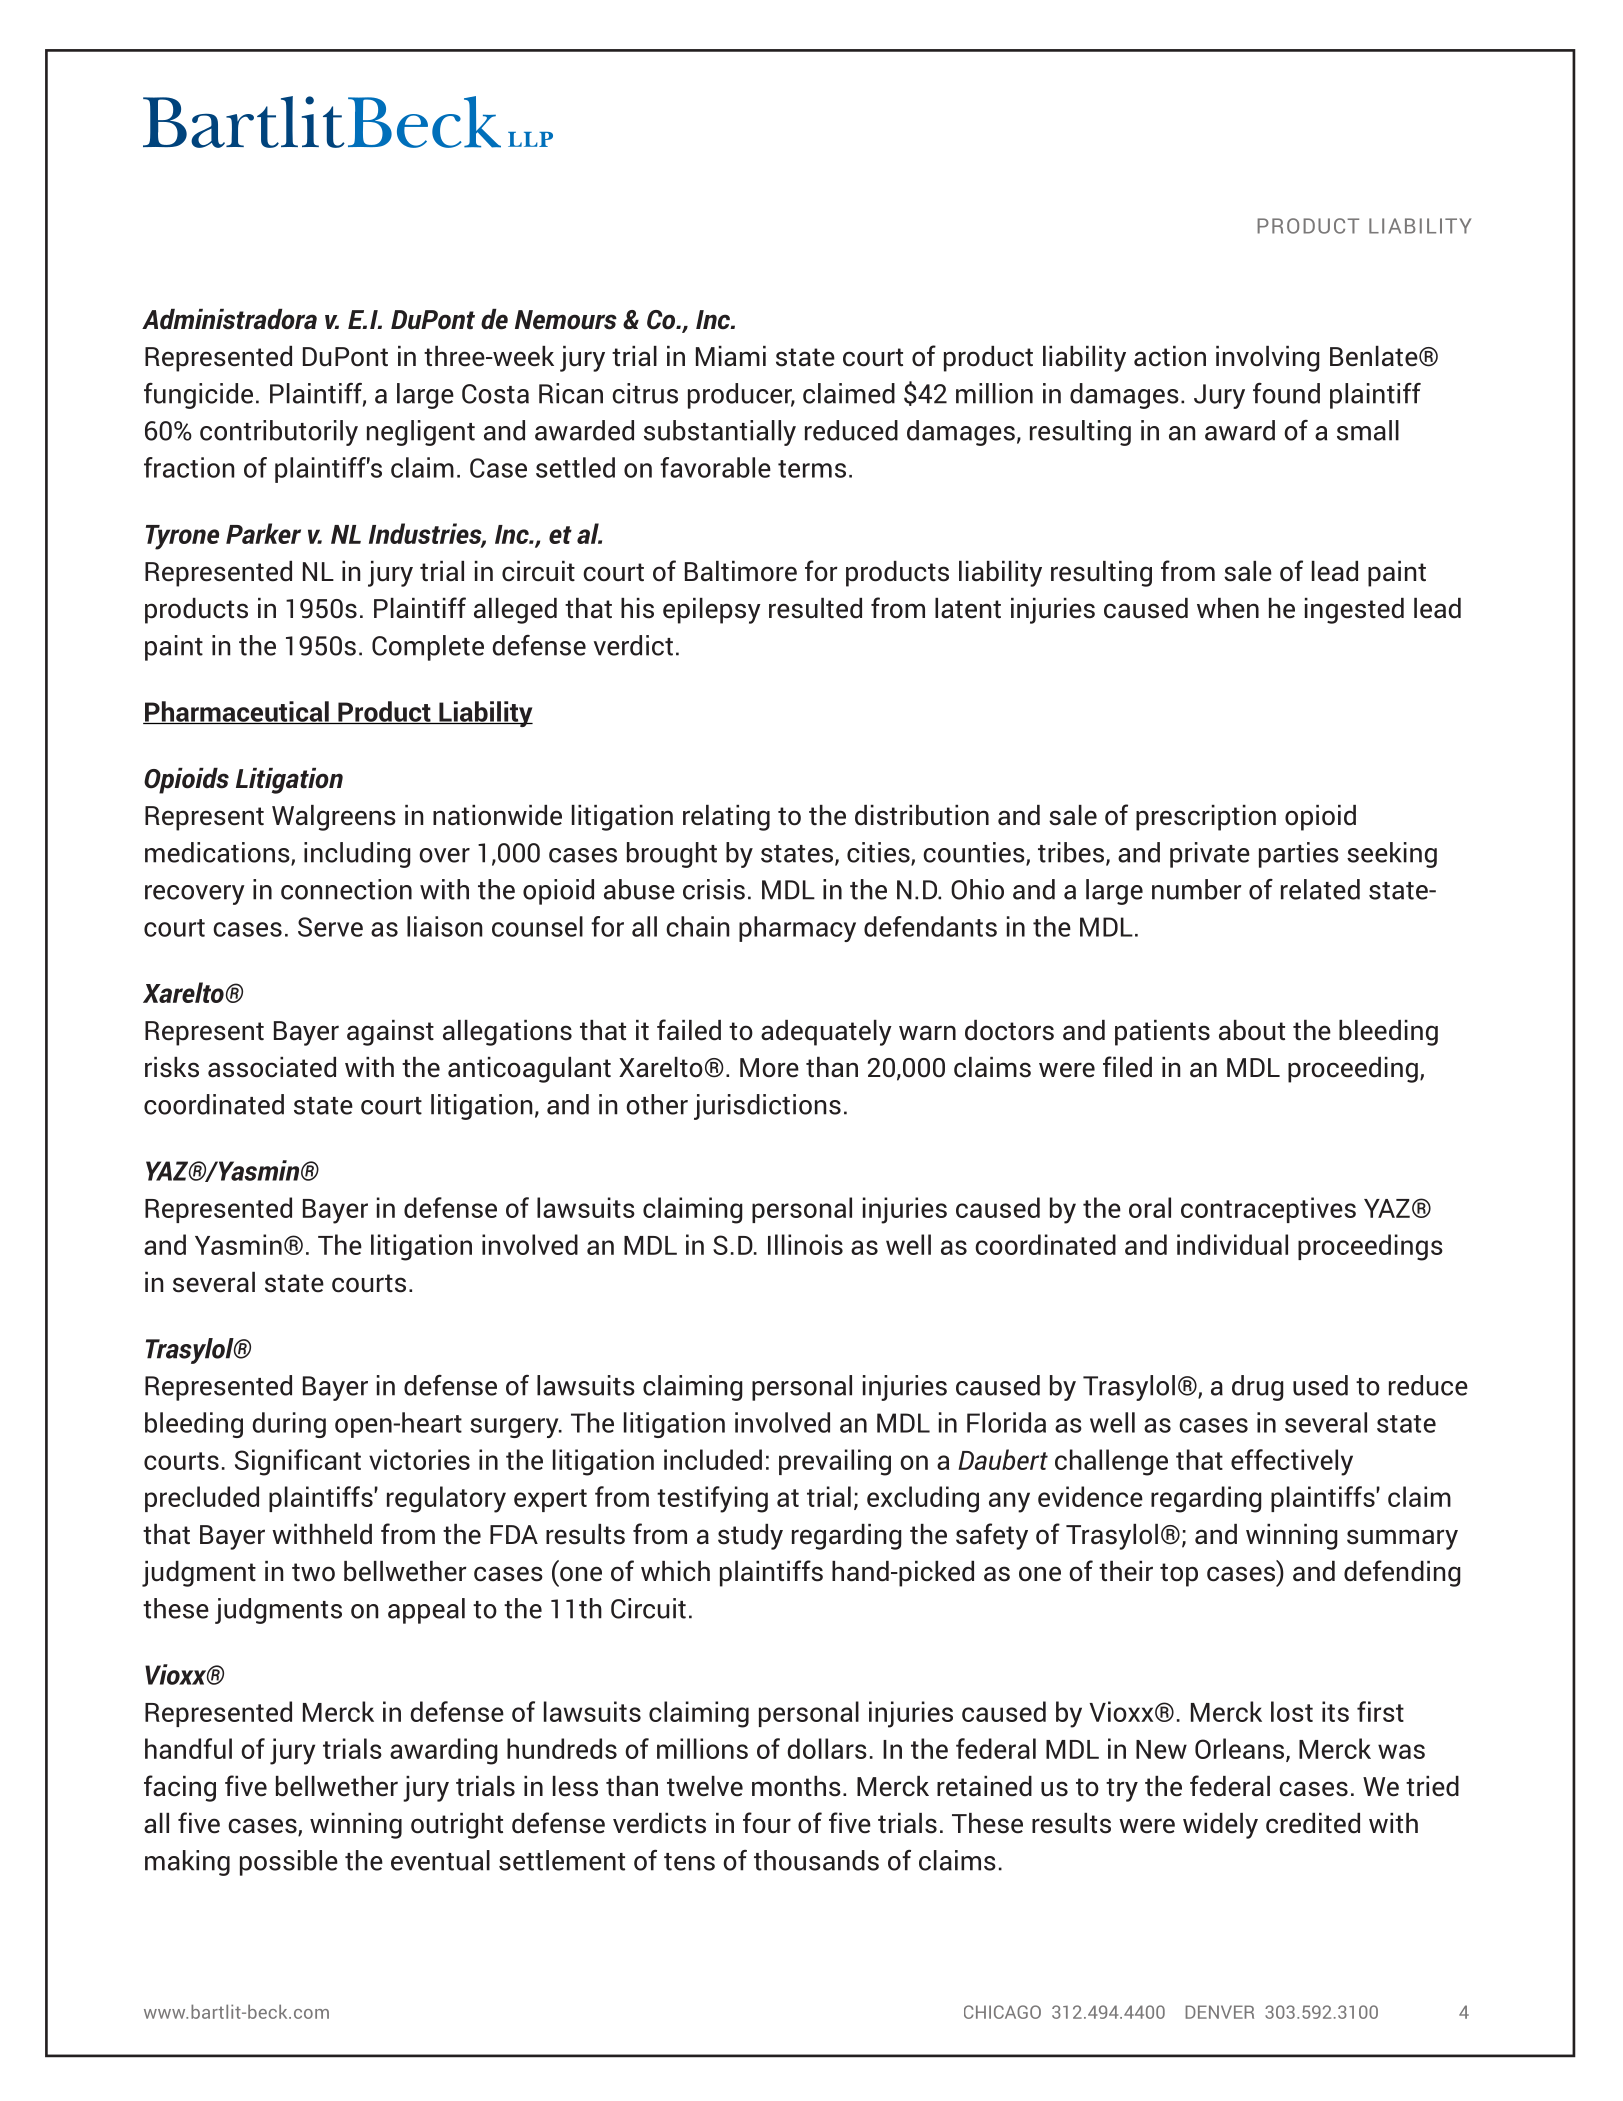  I want to click on found, so click(1286, 393).
